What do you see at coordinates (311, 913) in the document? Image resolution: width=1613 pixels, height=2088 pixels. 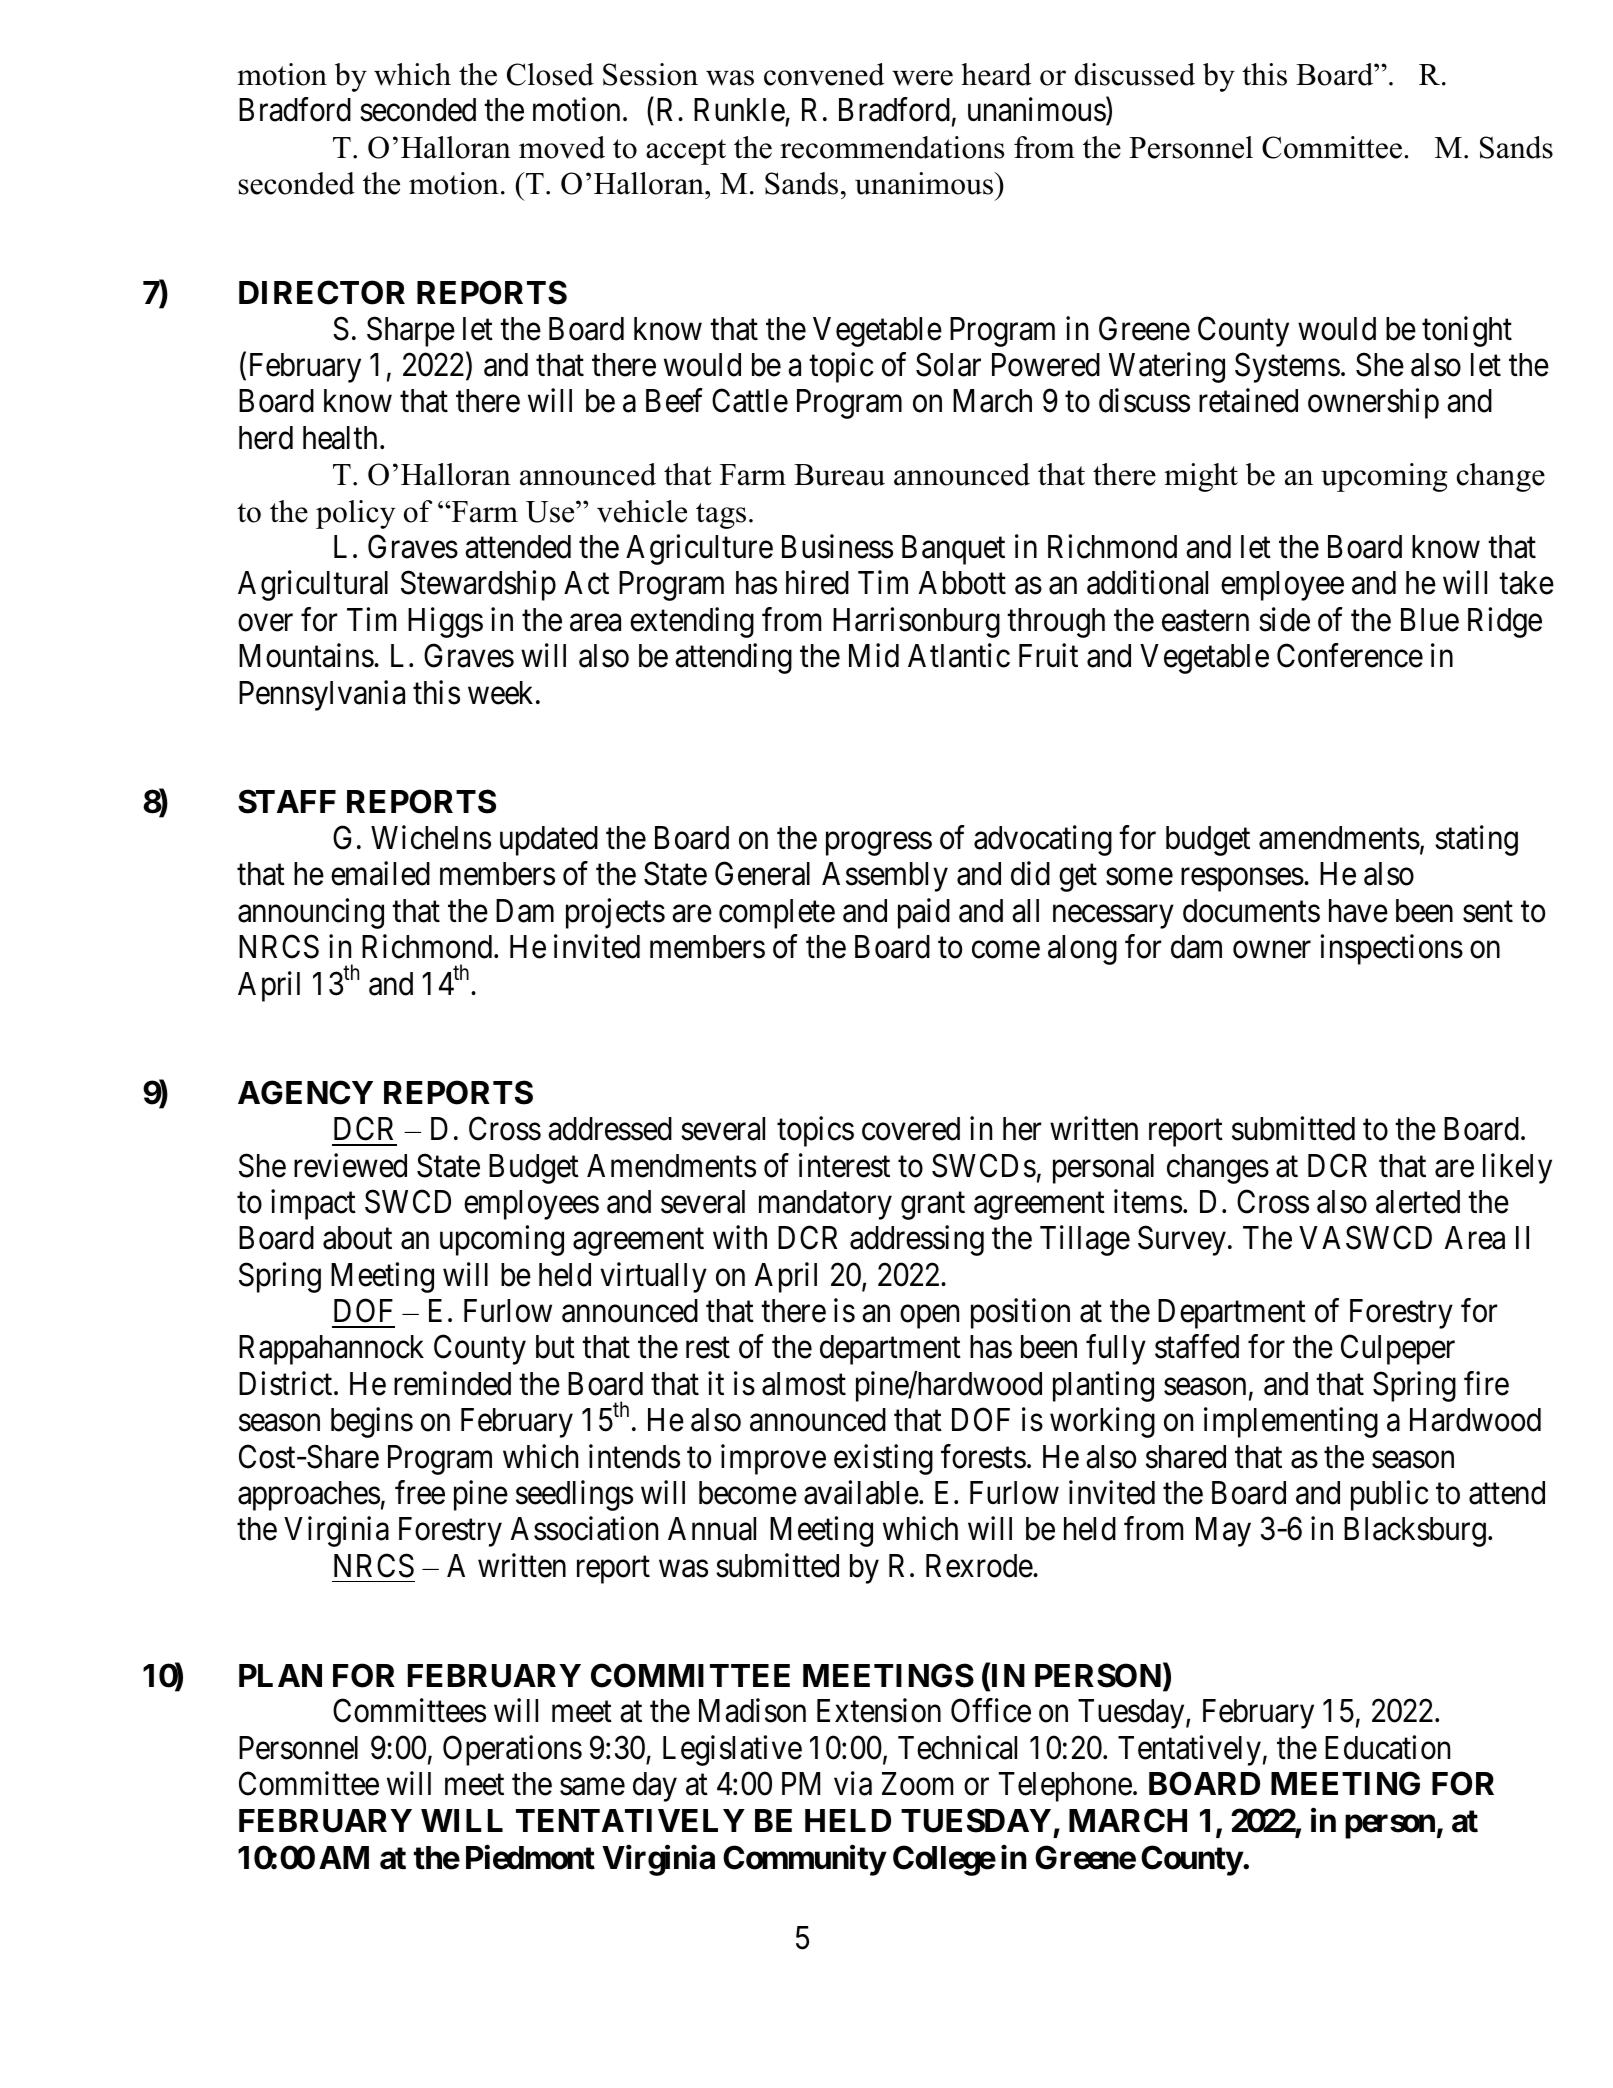 I see `announcing` at bounding box center [311, 913].
